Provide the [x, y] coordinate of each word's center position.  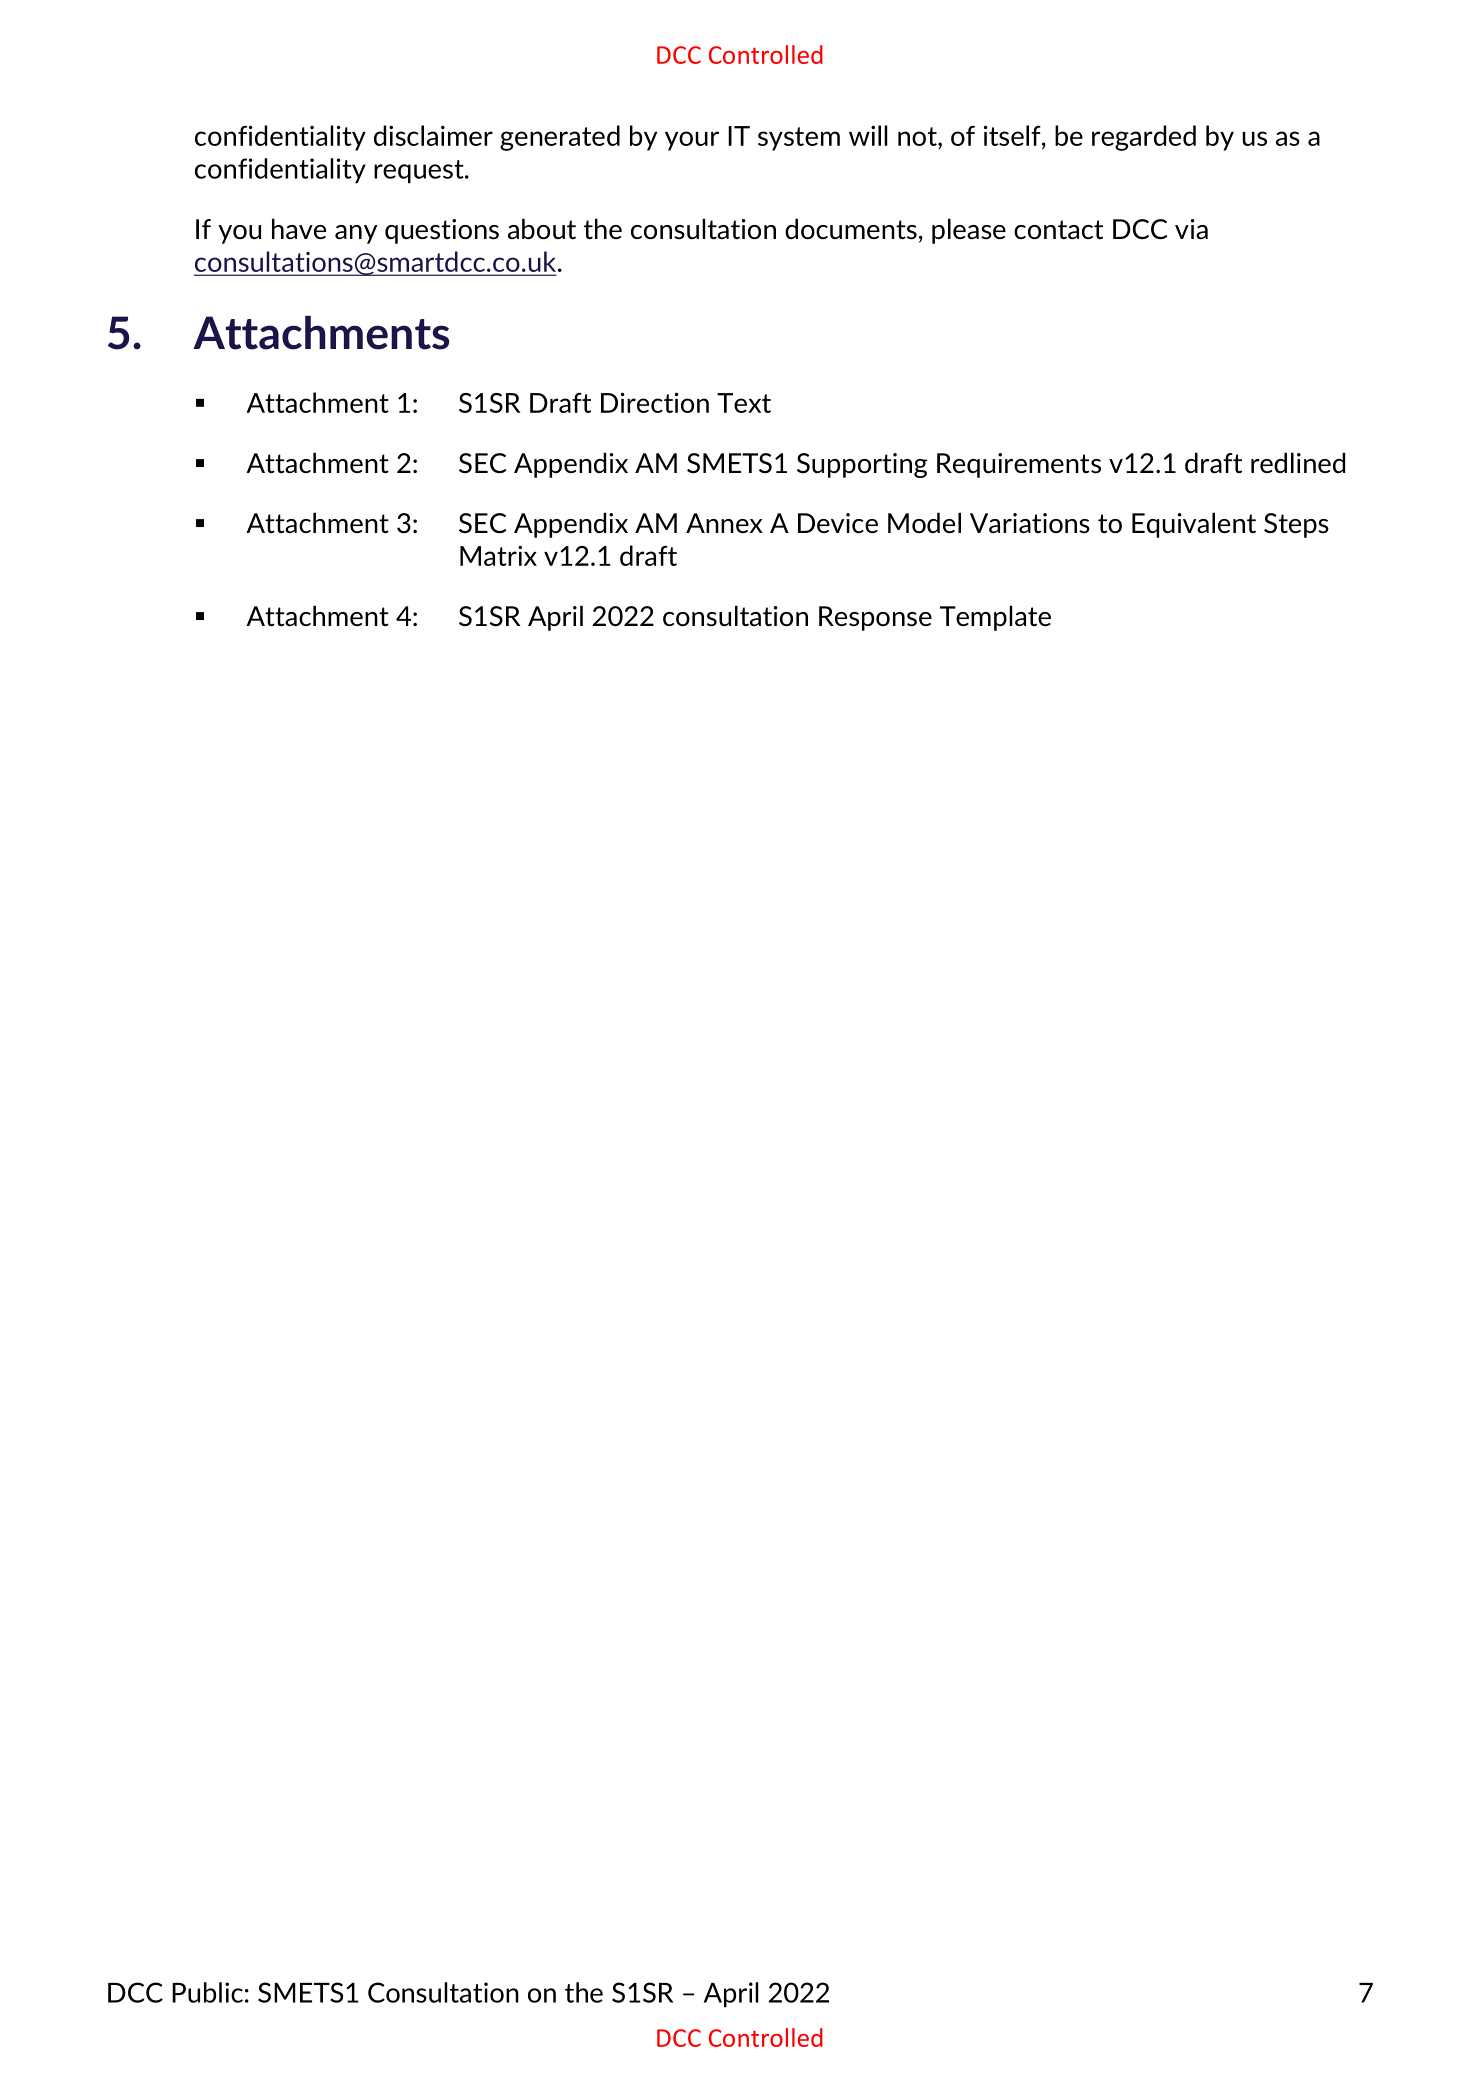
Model [924, 522]
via [1191, 229]
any [356, 234]
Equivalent [1194, 525]
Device [838, 523]
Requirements [1019, 465]
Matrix [498, 555]
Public [207, 1992]
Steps [1296, 525]
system [799, 139]
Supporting [862, 465]
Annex [724, 523]
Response [875, 618]
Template [995, 618]
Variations [1030, 523]
